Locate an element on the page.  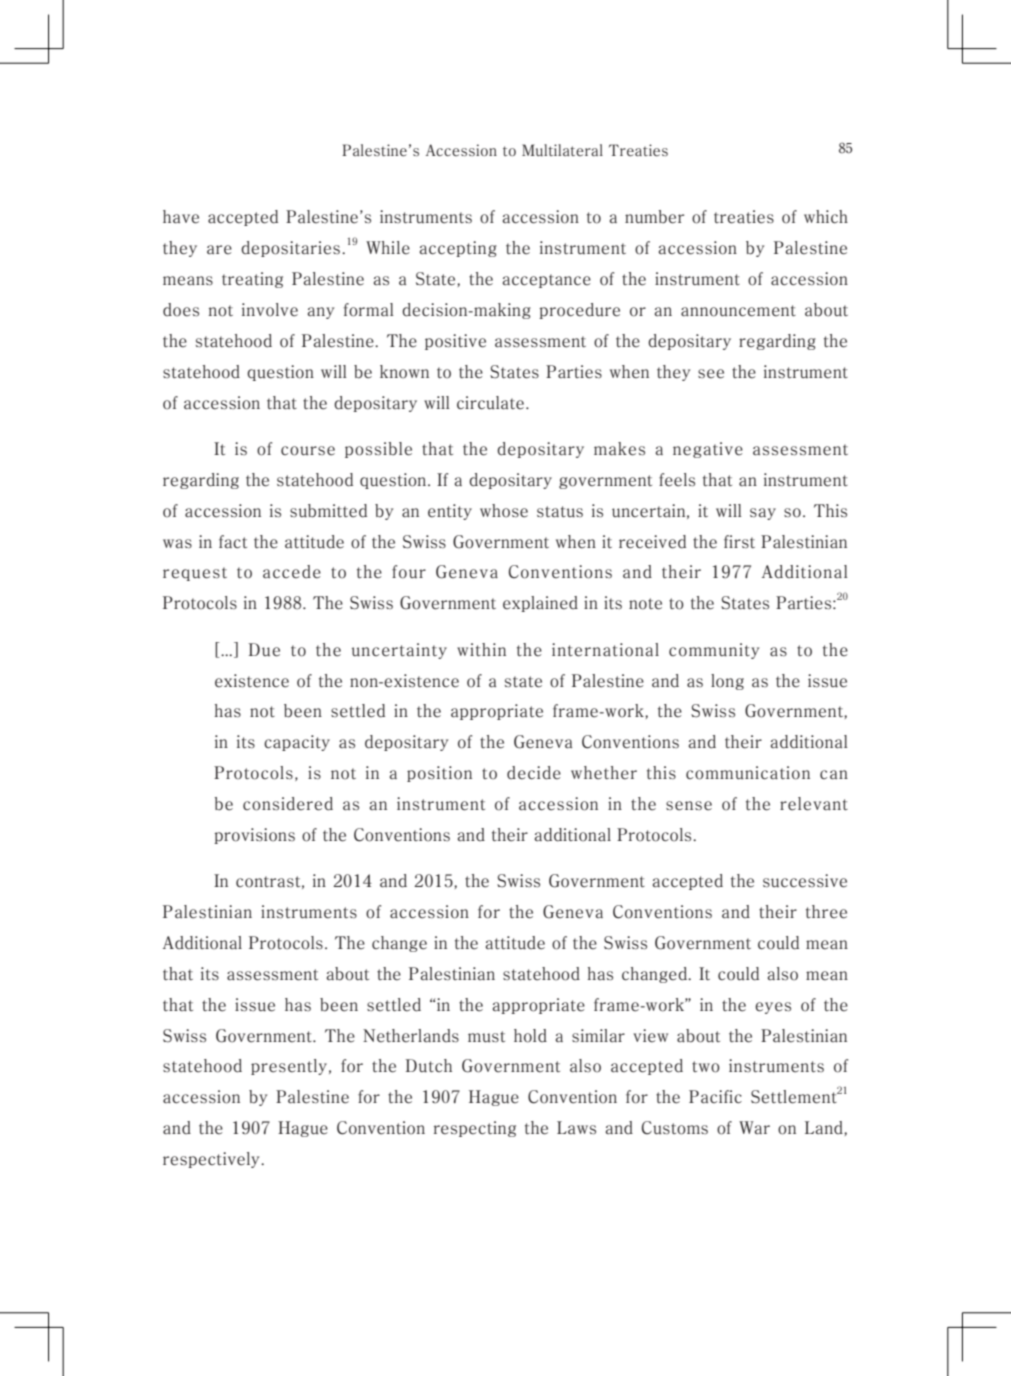
have is located at coordinates (181, 217).
